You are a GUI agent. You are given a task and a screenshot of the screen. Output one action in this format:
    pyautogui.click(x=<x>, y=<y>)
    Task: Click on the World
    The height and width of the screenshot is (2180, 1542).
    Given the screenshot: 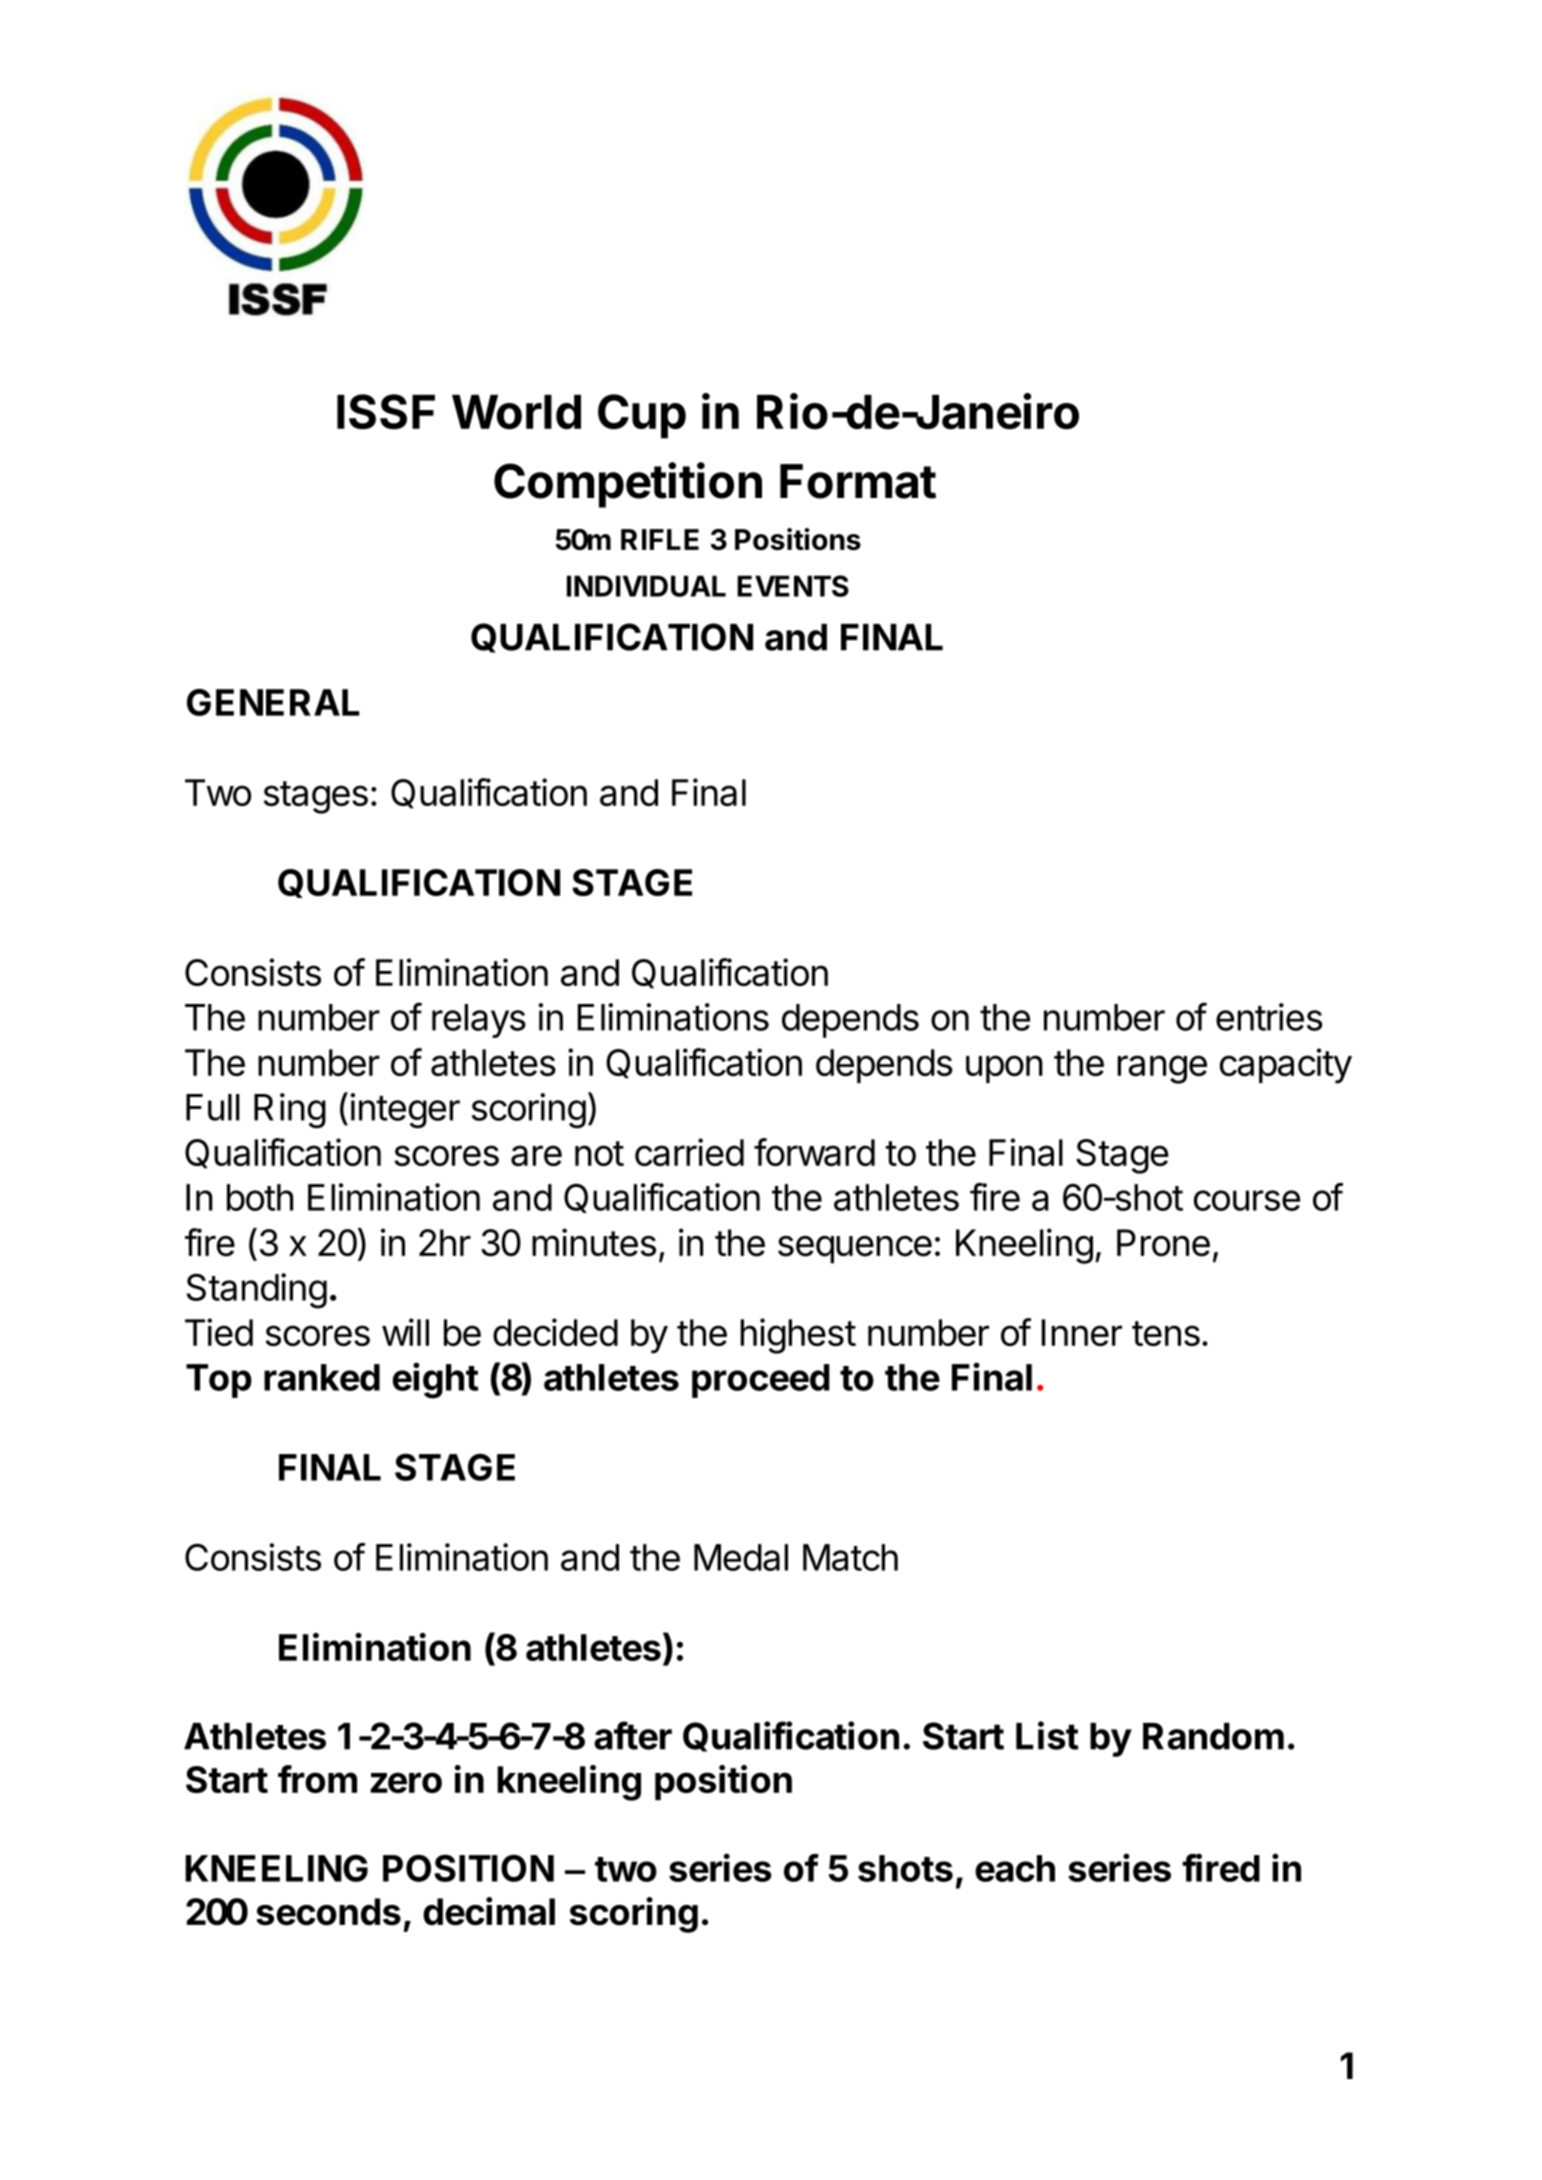 What is the action you would take?
    pyautogui.click(x=516, y=412)
